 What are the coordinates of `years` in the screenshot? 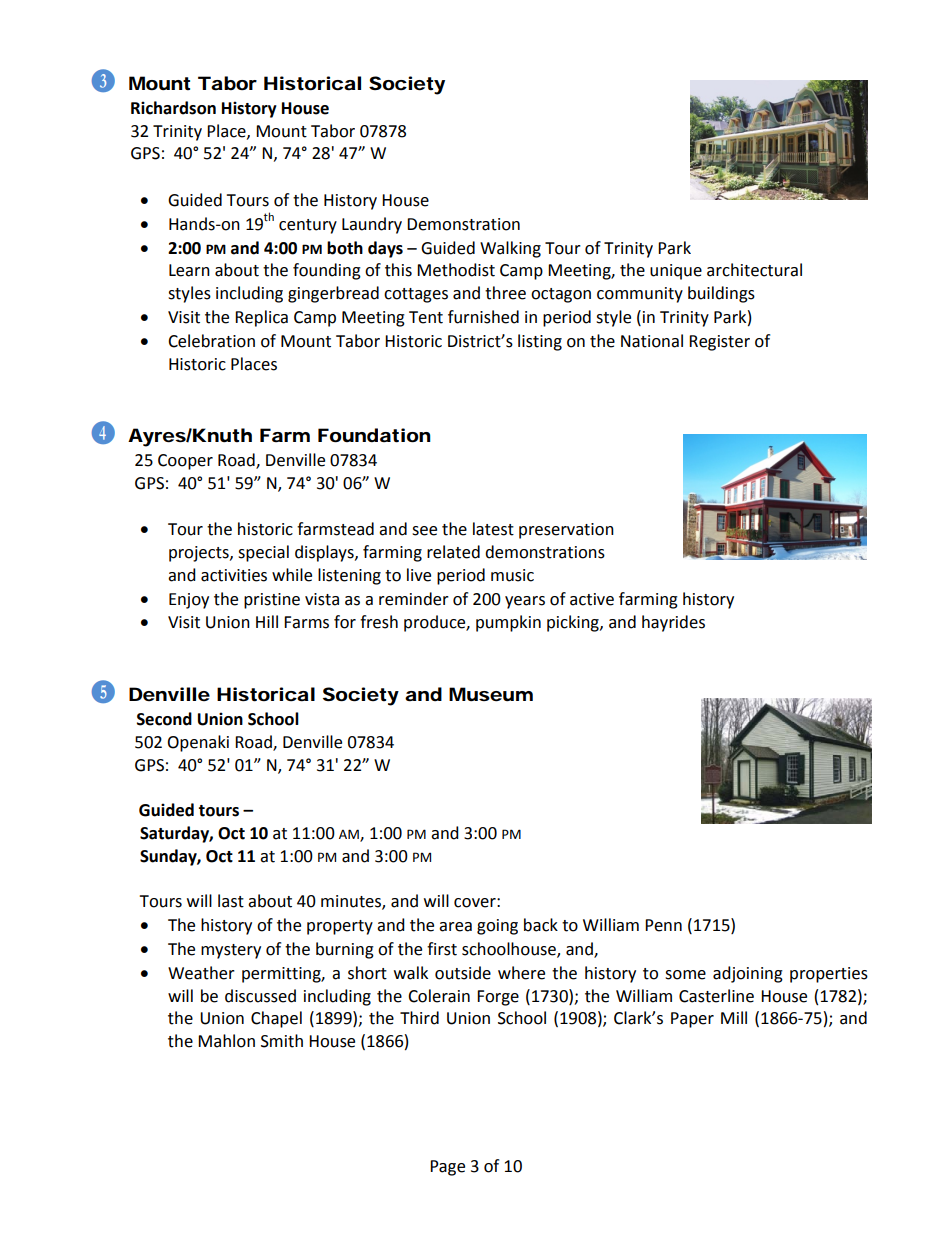 It's located at (525, 602).
